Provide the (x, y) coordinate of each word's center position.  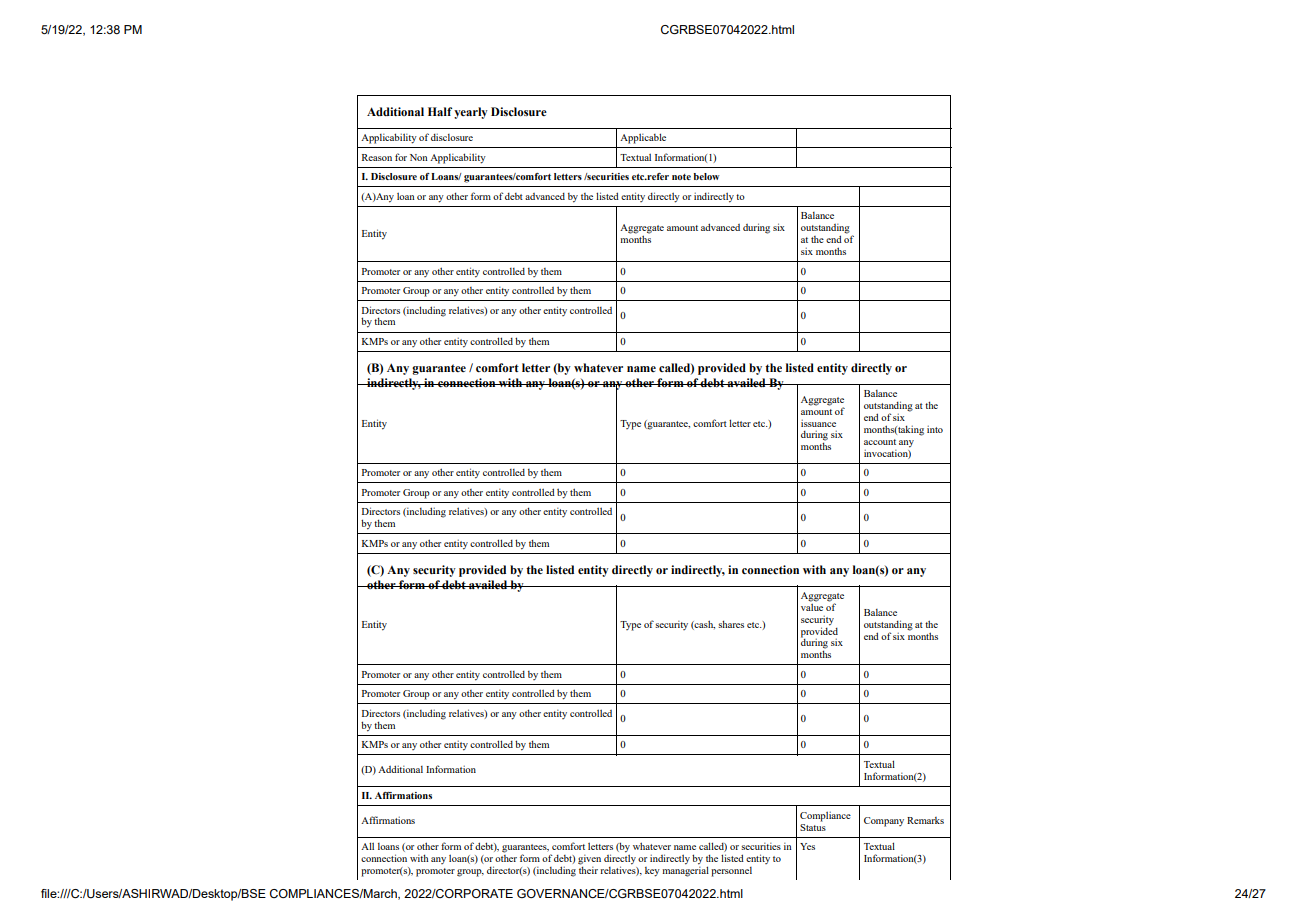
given (589, 861)
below (707, 176)
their (588, 869)
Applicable (643, 138)
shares (731, 624)
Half (440, 111)
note (681, 177)
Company (884, 822)
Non (419, 157)
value (812, 606)
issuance (818, 423)
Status (813, 826)
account (880, 442)
